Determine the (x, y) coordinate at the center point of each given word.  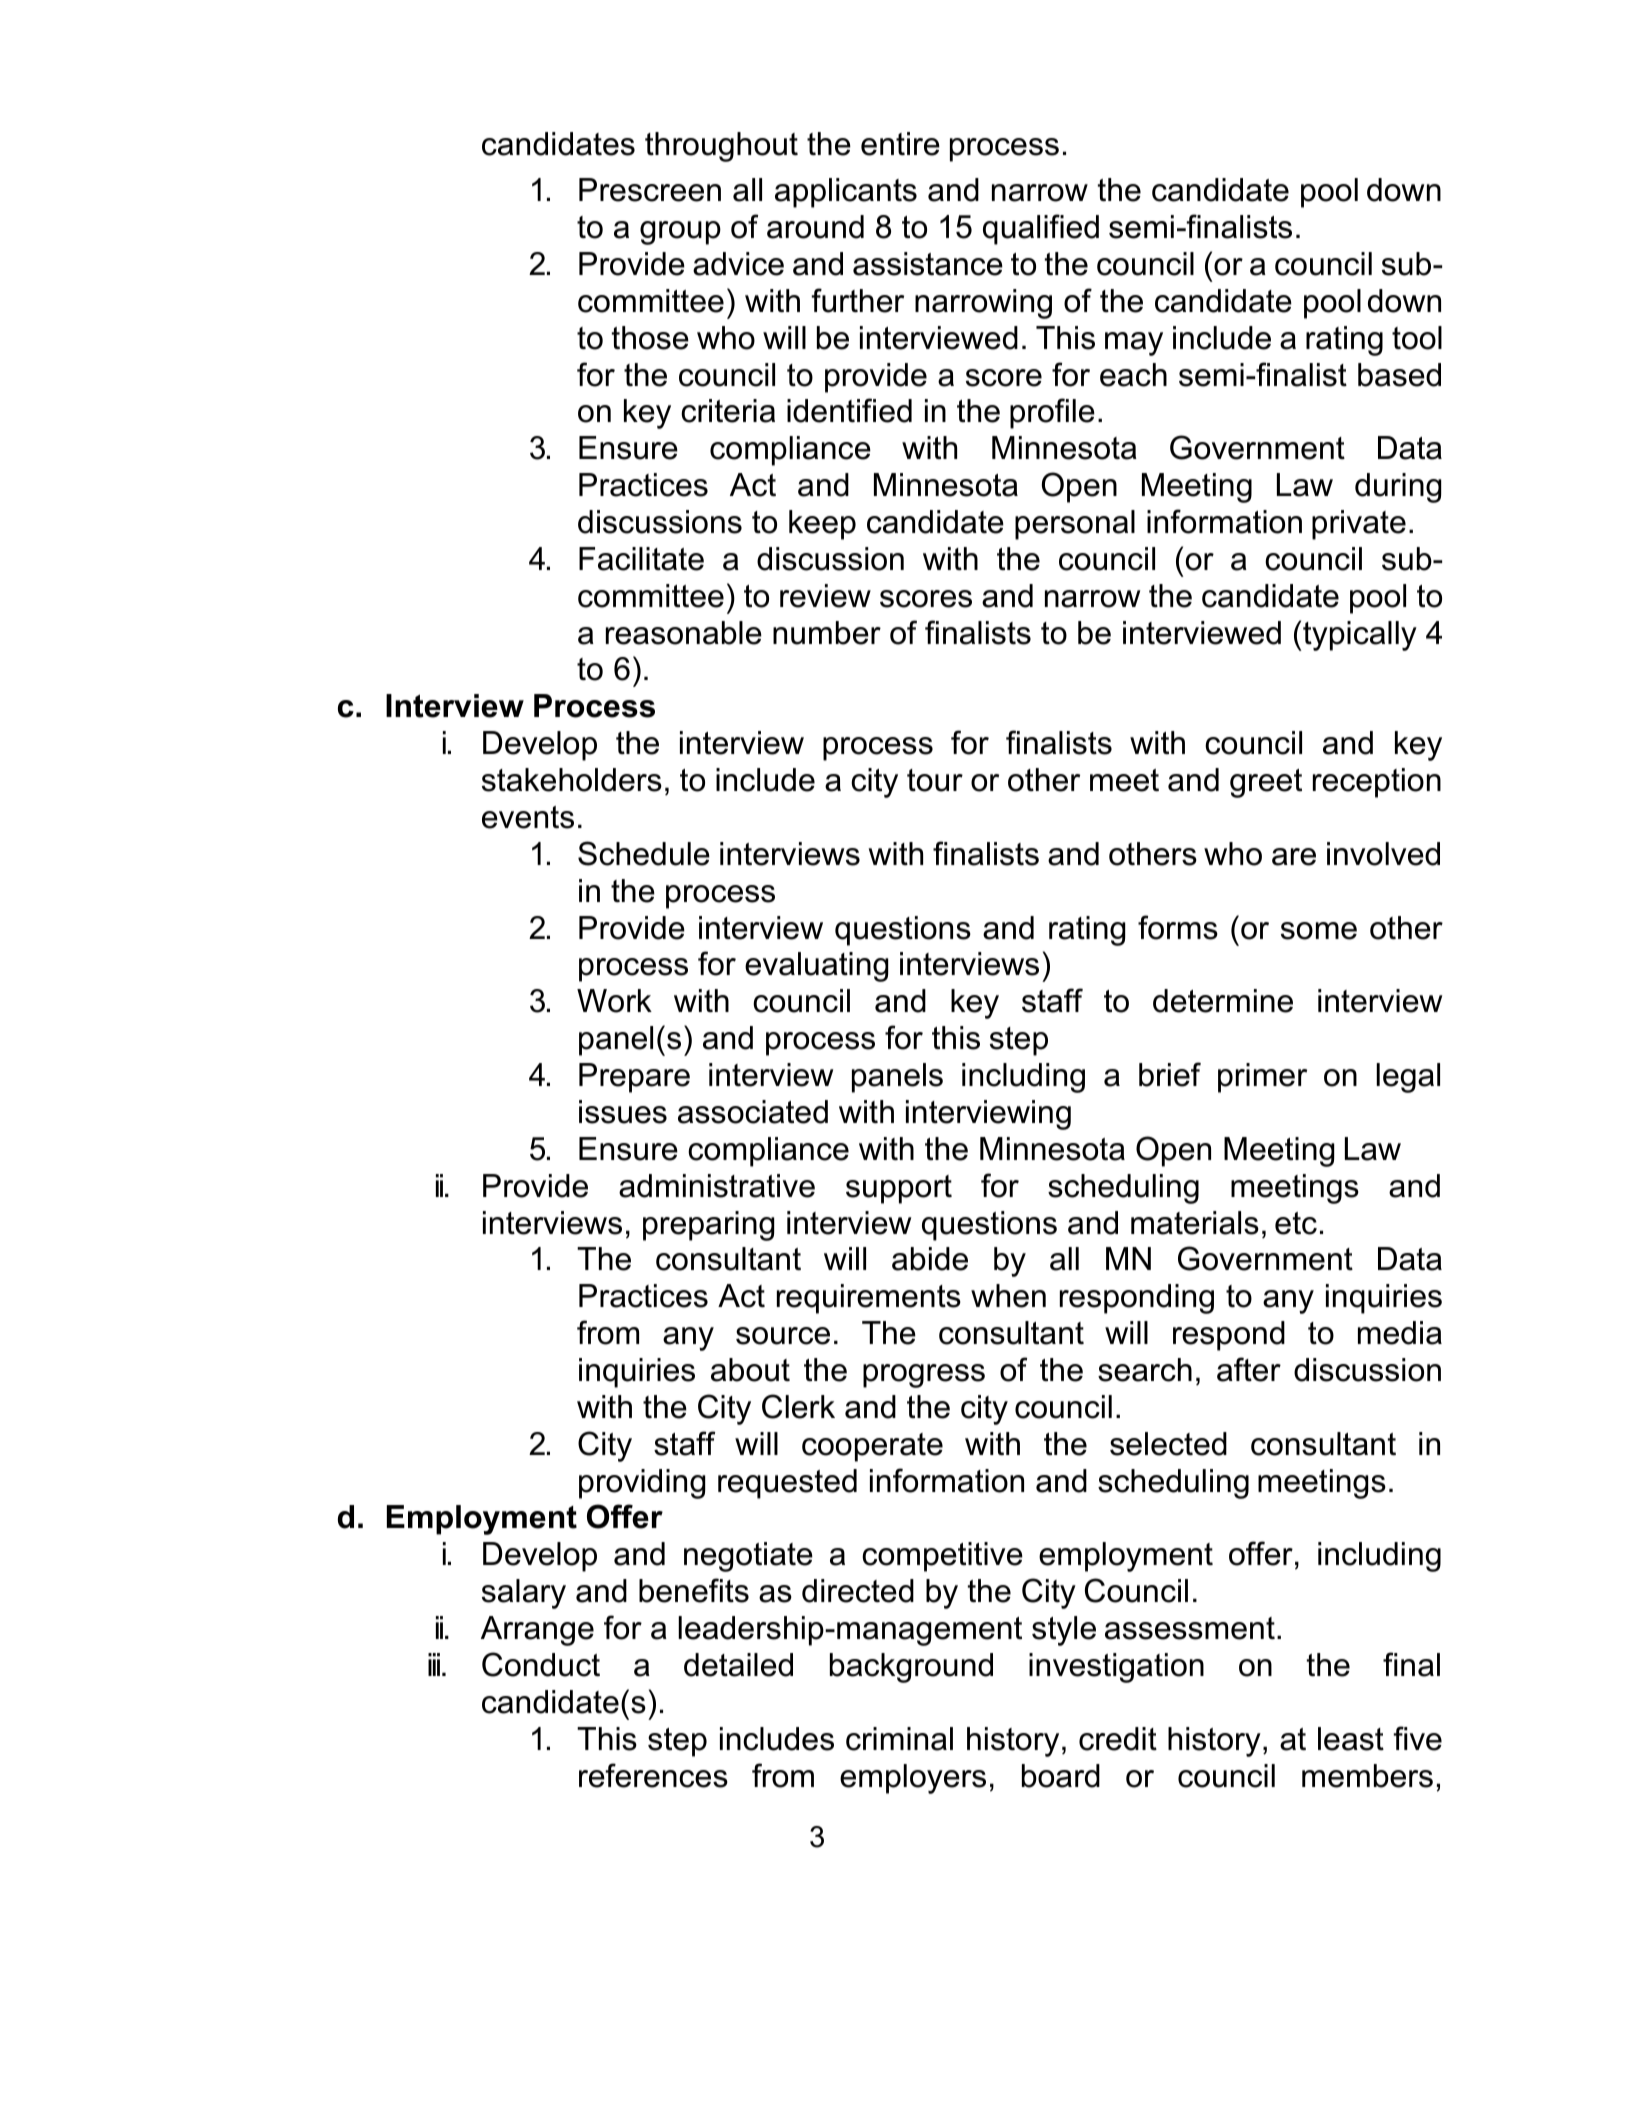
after (1249, 1369)
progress (924, 1376)
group (680, 233)
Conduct (541, 1664)
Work (614, 1001)
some (1319, 931)
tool (1417, 338)
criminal (899, 1739)
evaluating (816, 967)
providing (642, 1484)
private (1359, 525)
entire (900, 144)
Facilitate (641, 559)
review (825, 596)
